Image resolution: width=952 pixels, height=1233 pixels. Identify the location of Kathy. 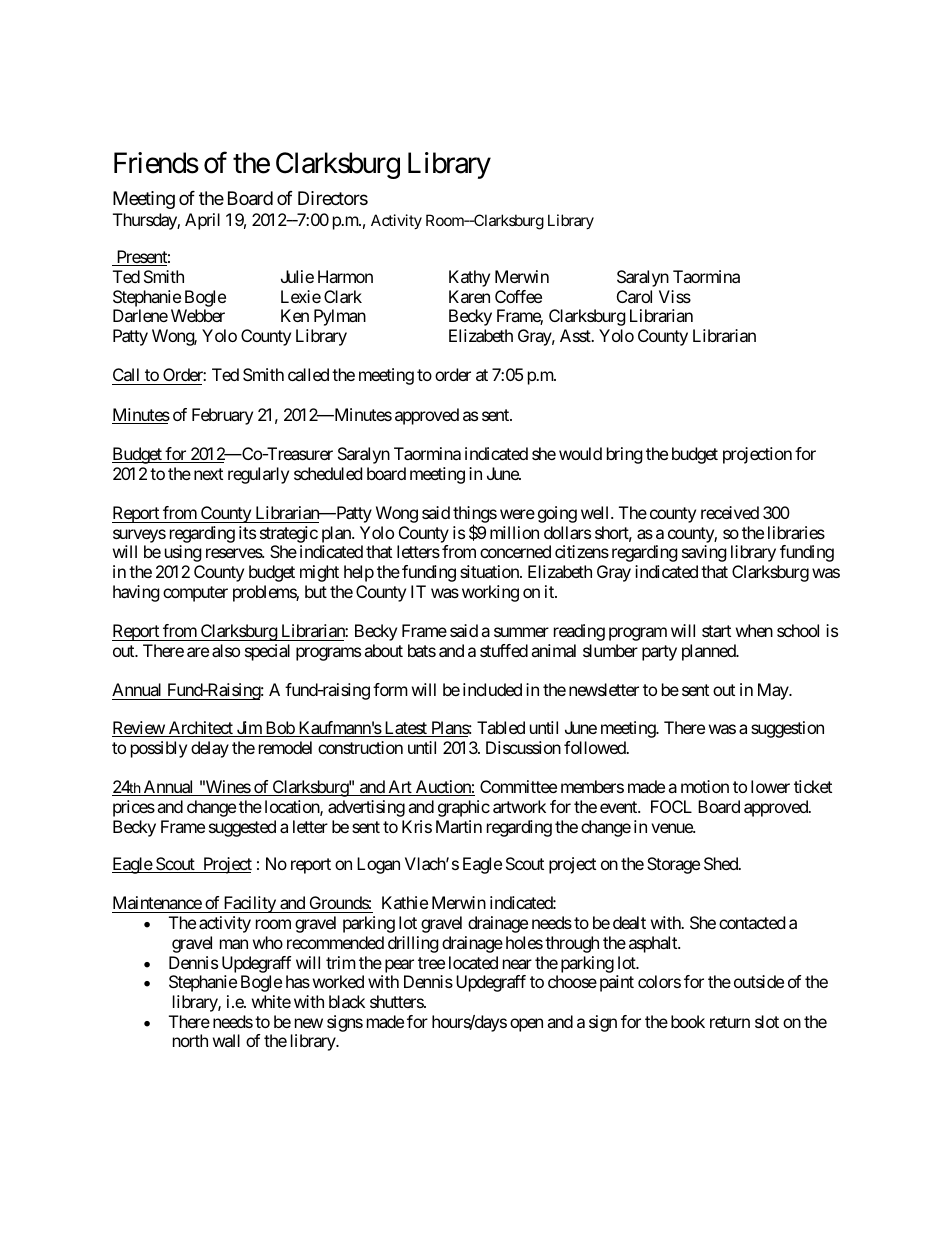
(469, 278).
